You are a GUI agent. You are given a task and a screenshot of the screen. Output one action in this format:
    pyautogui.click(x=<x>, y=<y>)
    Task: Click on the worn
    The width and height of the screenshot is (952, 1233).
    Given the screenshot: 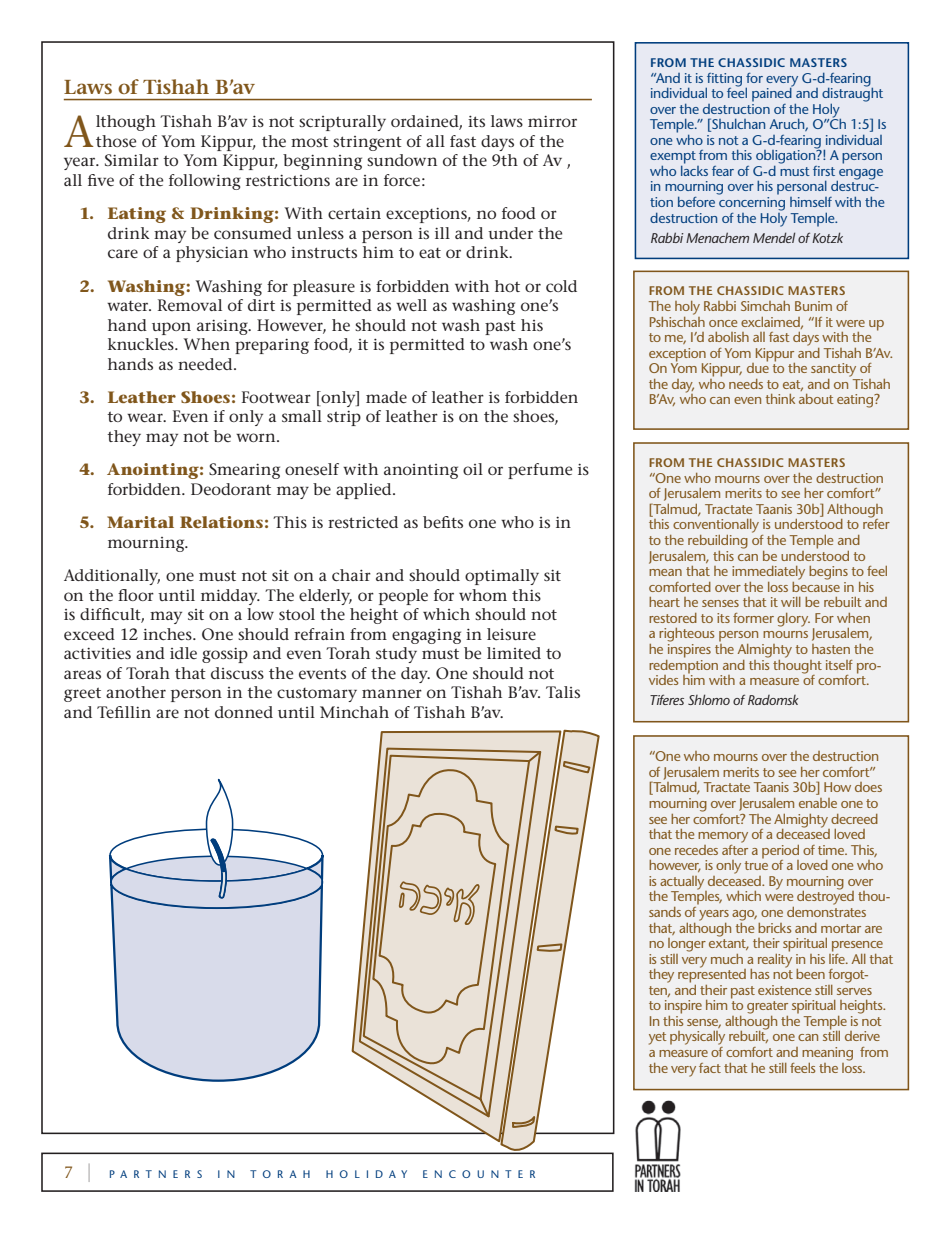 What is the action you would take?
    pyautogui.click(x=257, y=437)
